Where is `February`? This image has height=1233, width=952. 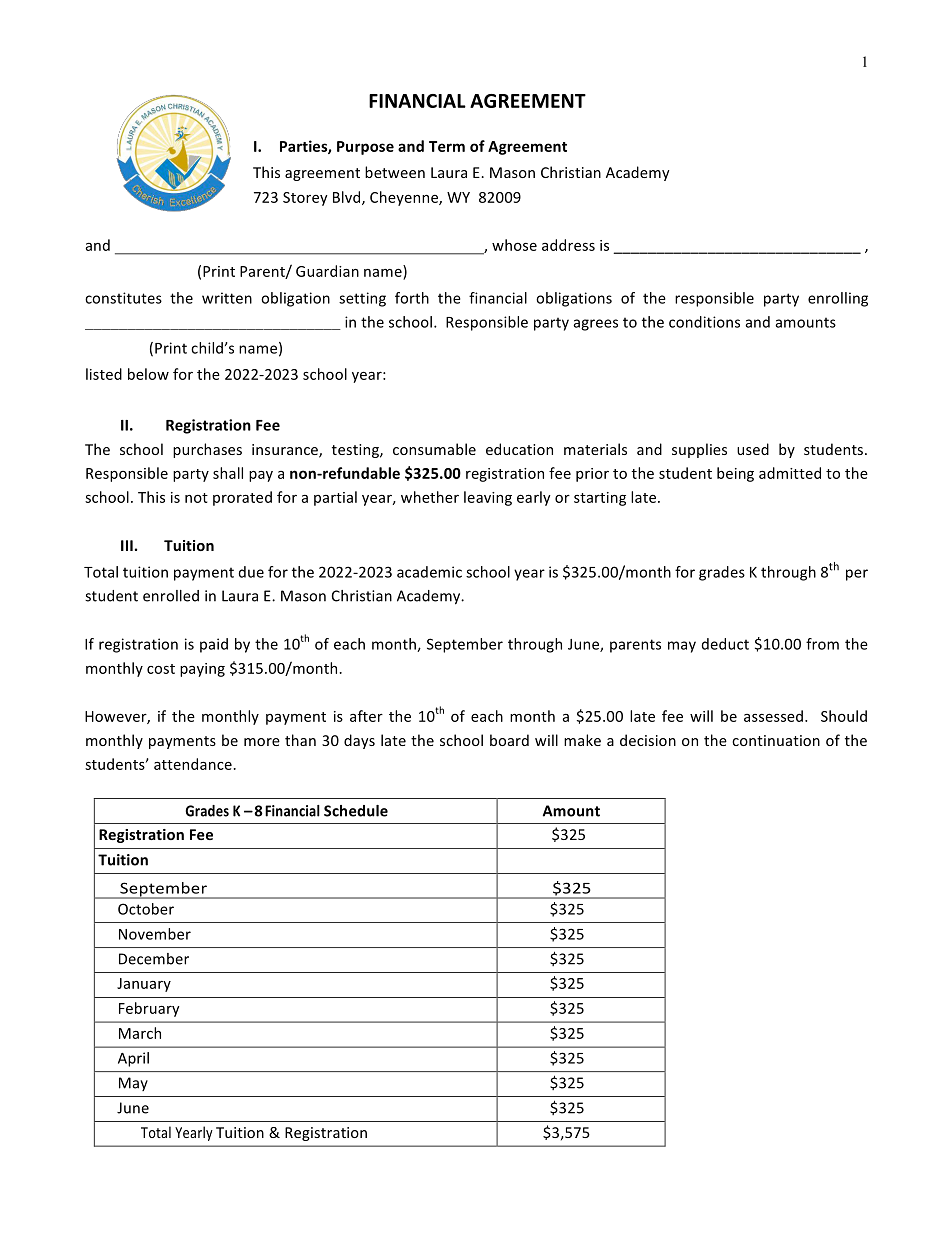 February is located at coordinates (149, 1009).
